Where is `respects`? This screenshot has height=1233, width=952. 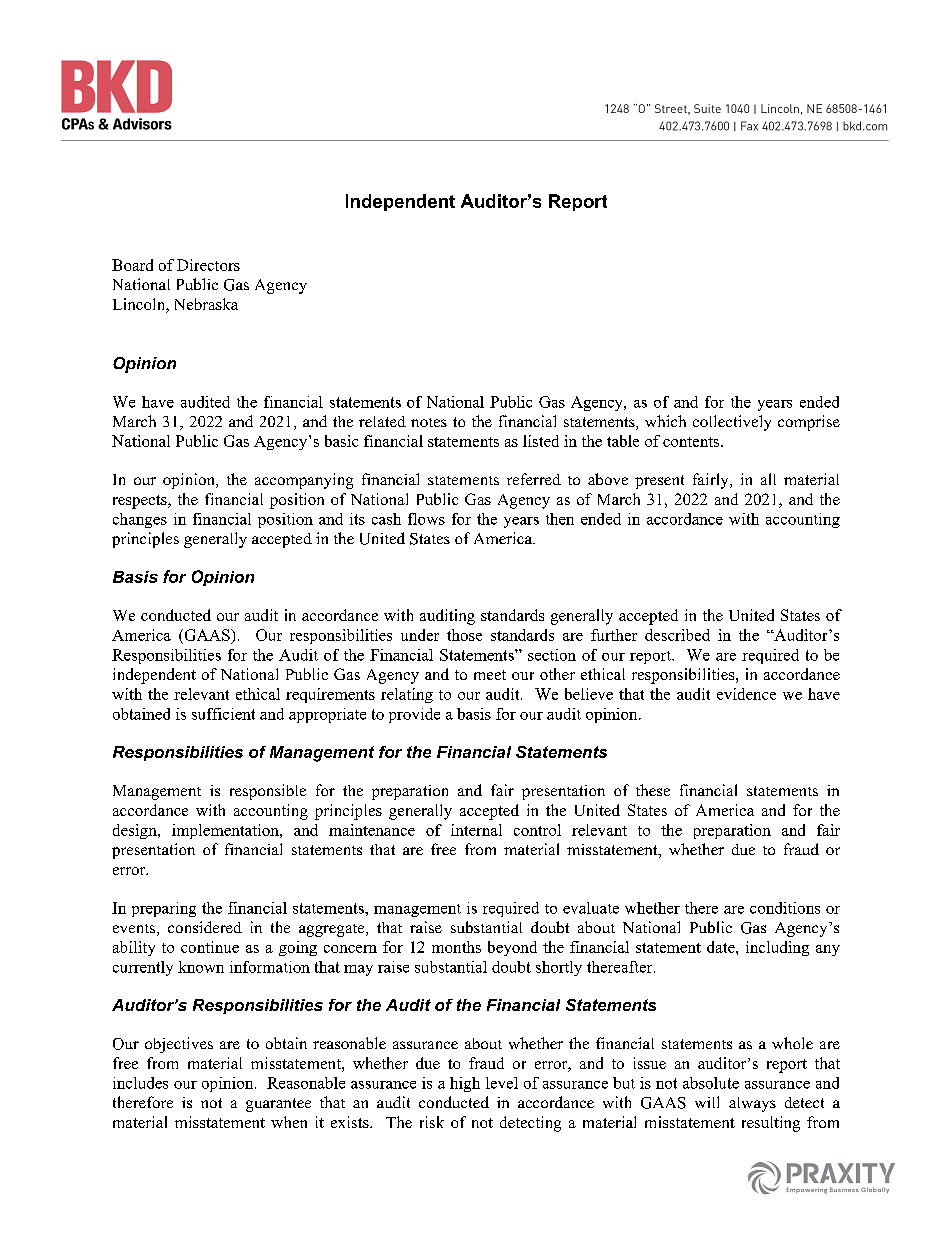 respects is located at coordinates (141, 502).
